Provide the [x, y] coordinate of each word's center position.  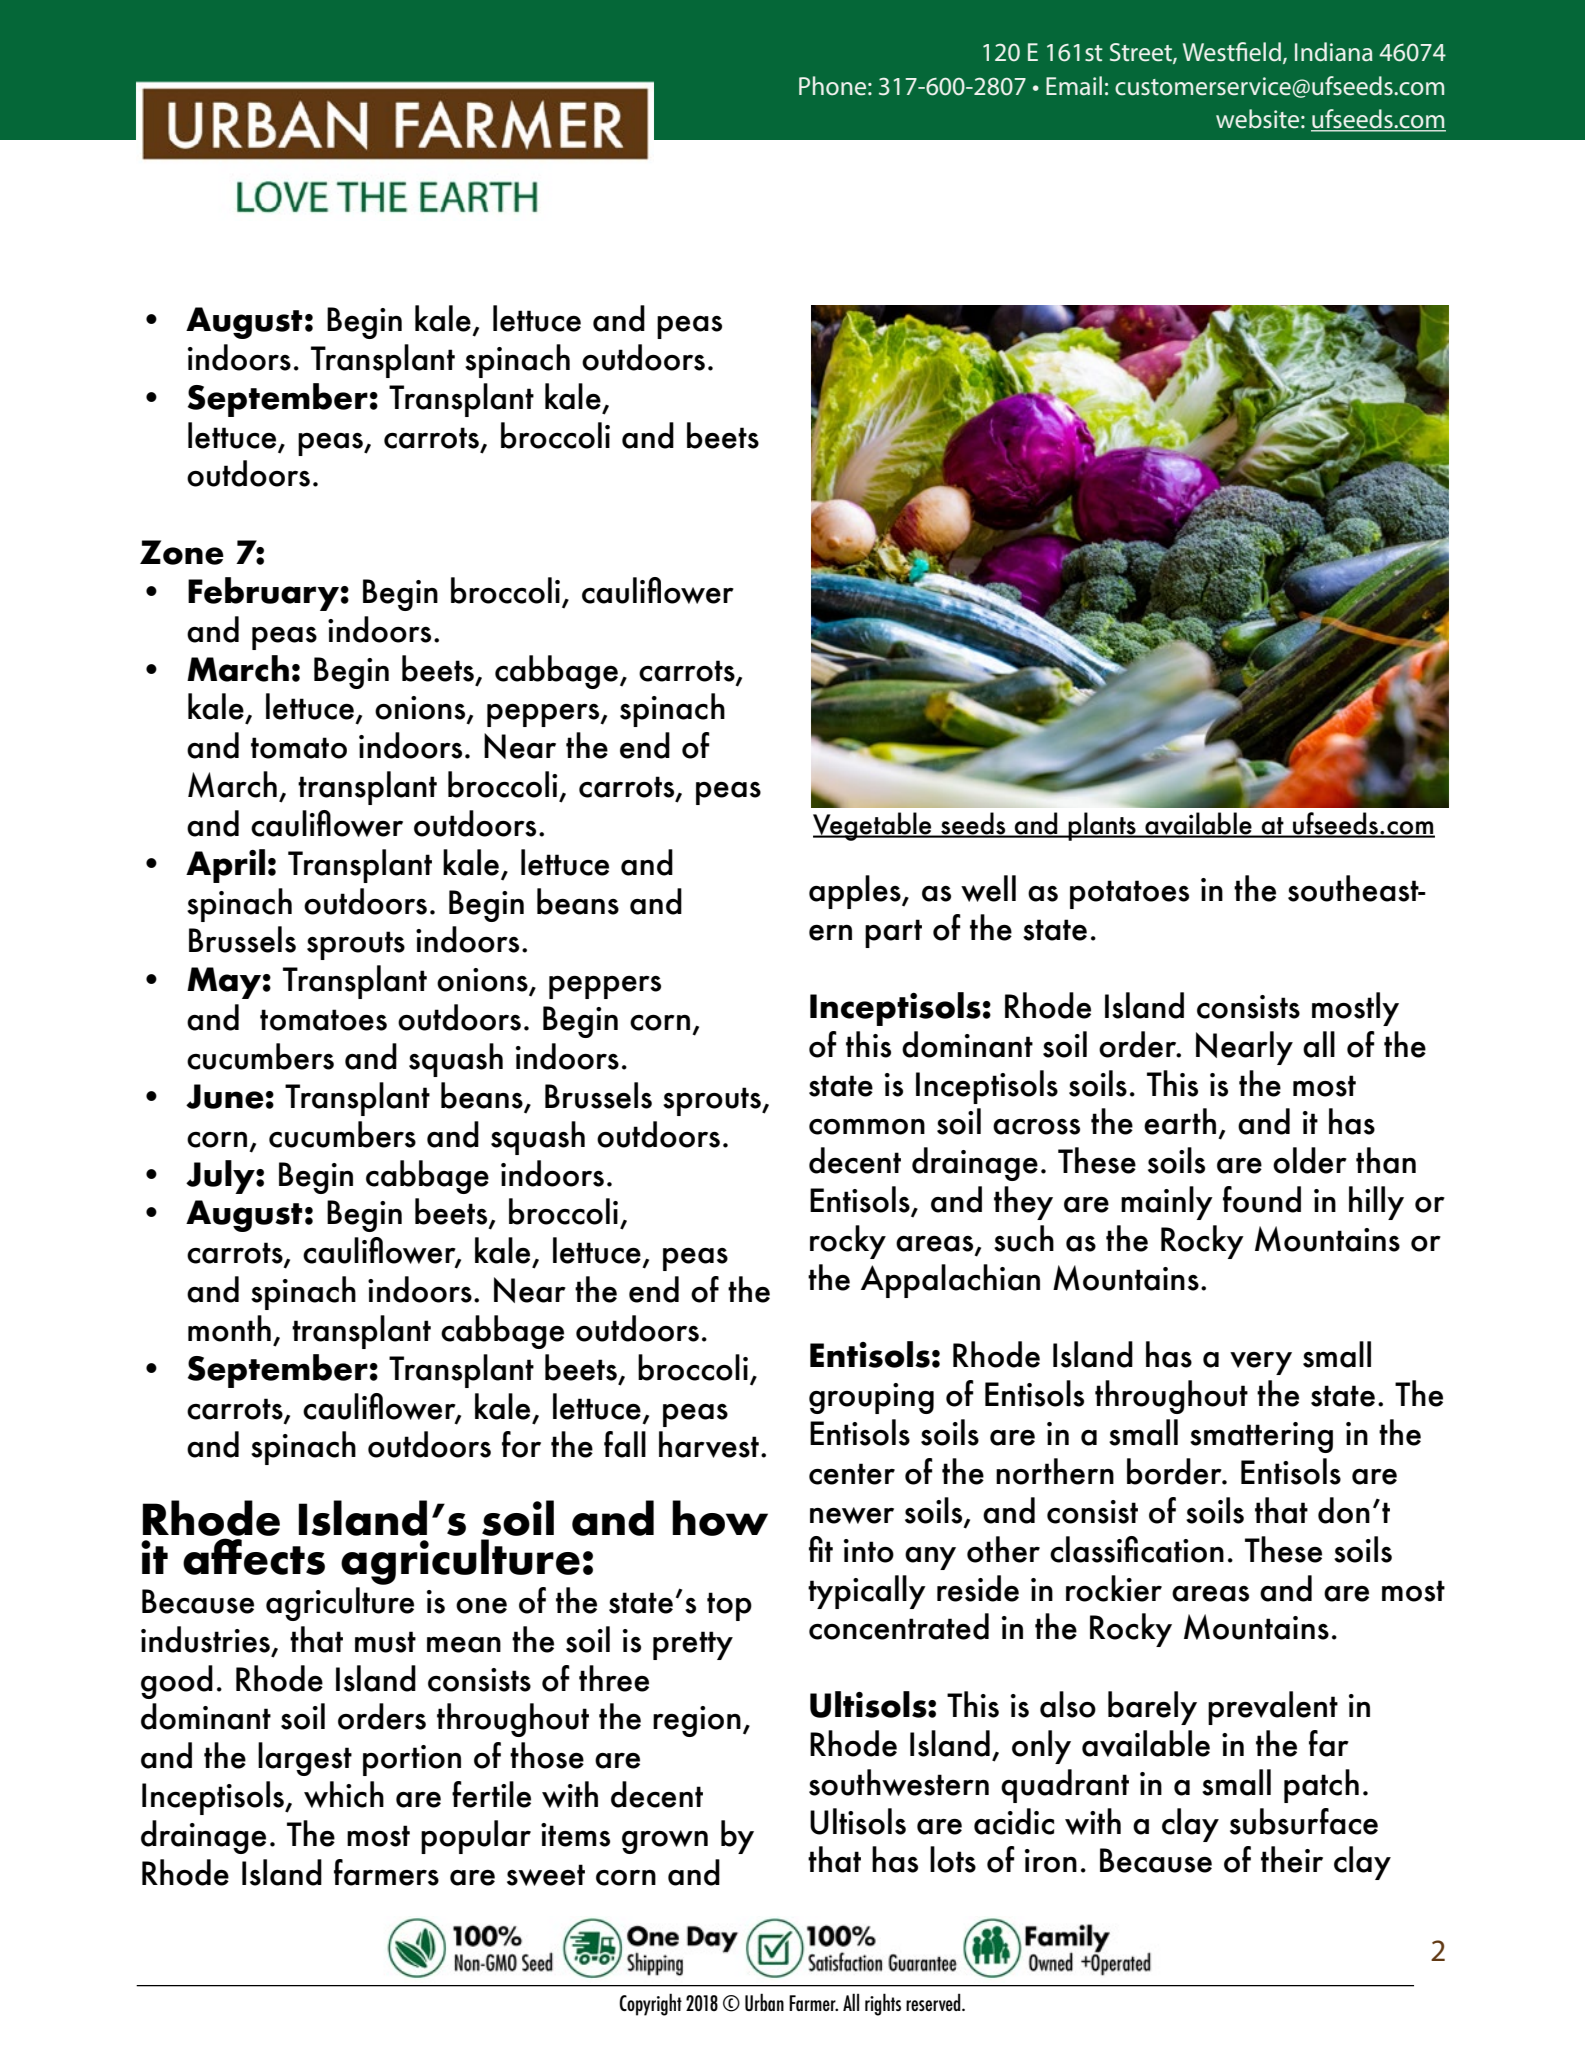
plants [1102, 826]
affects [254, 1556]
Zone [182, 552]
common [867, 1127]
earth [1180, 1121]
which [344, 1794]
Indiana [1334, 52]
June [225, 1096]
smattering [1261, 1437]
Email [1074, 86]
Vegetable [873, 826]
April [225, 866]
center [852, 1474]
